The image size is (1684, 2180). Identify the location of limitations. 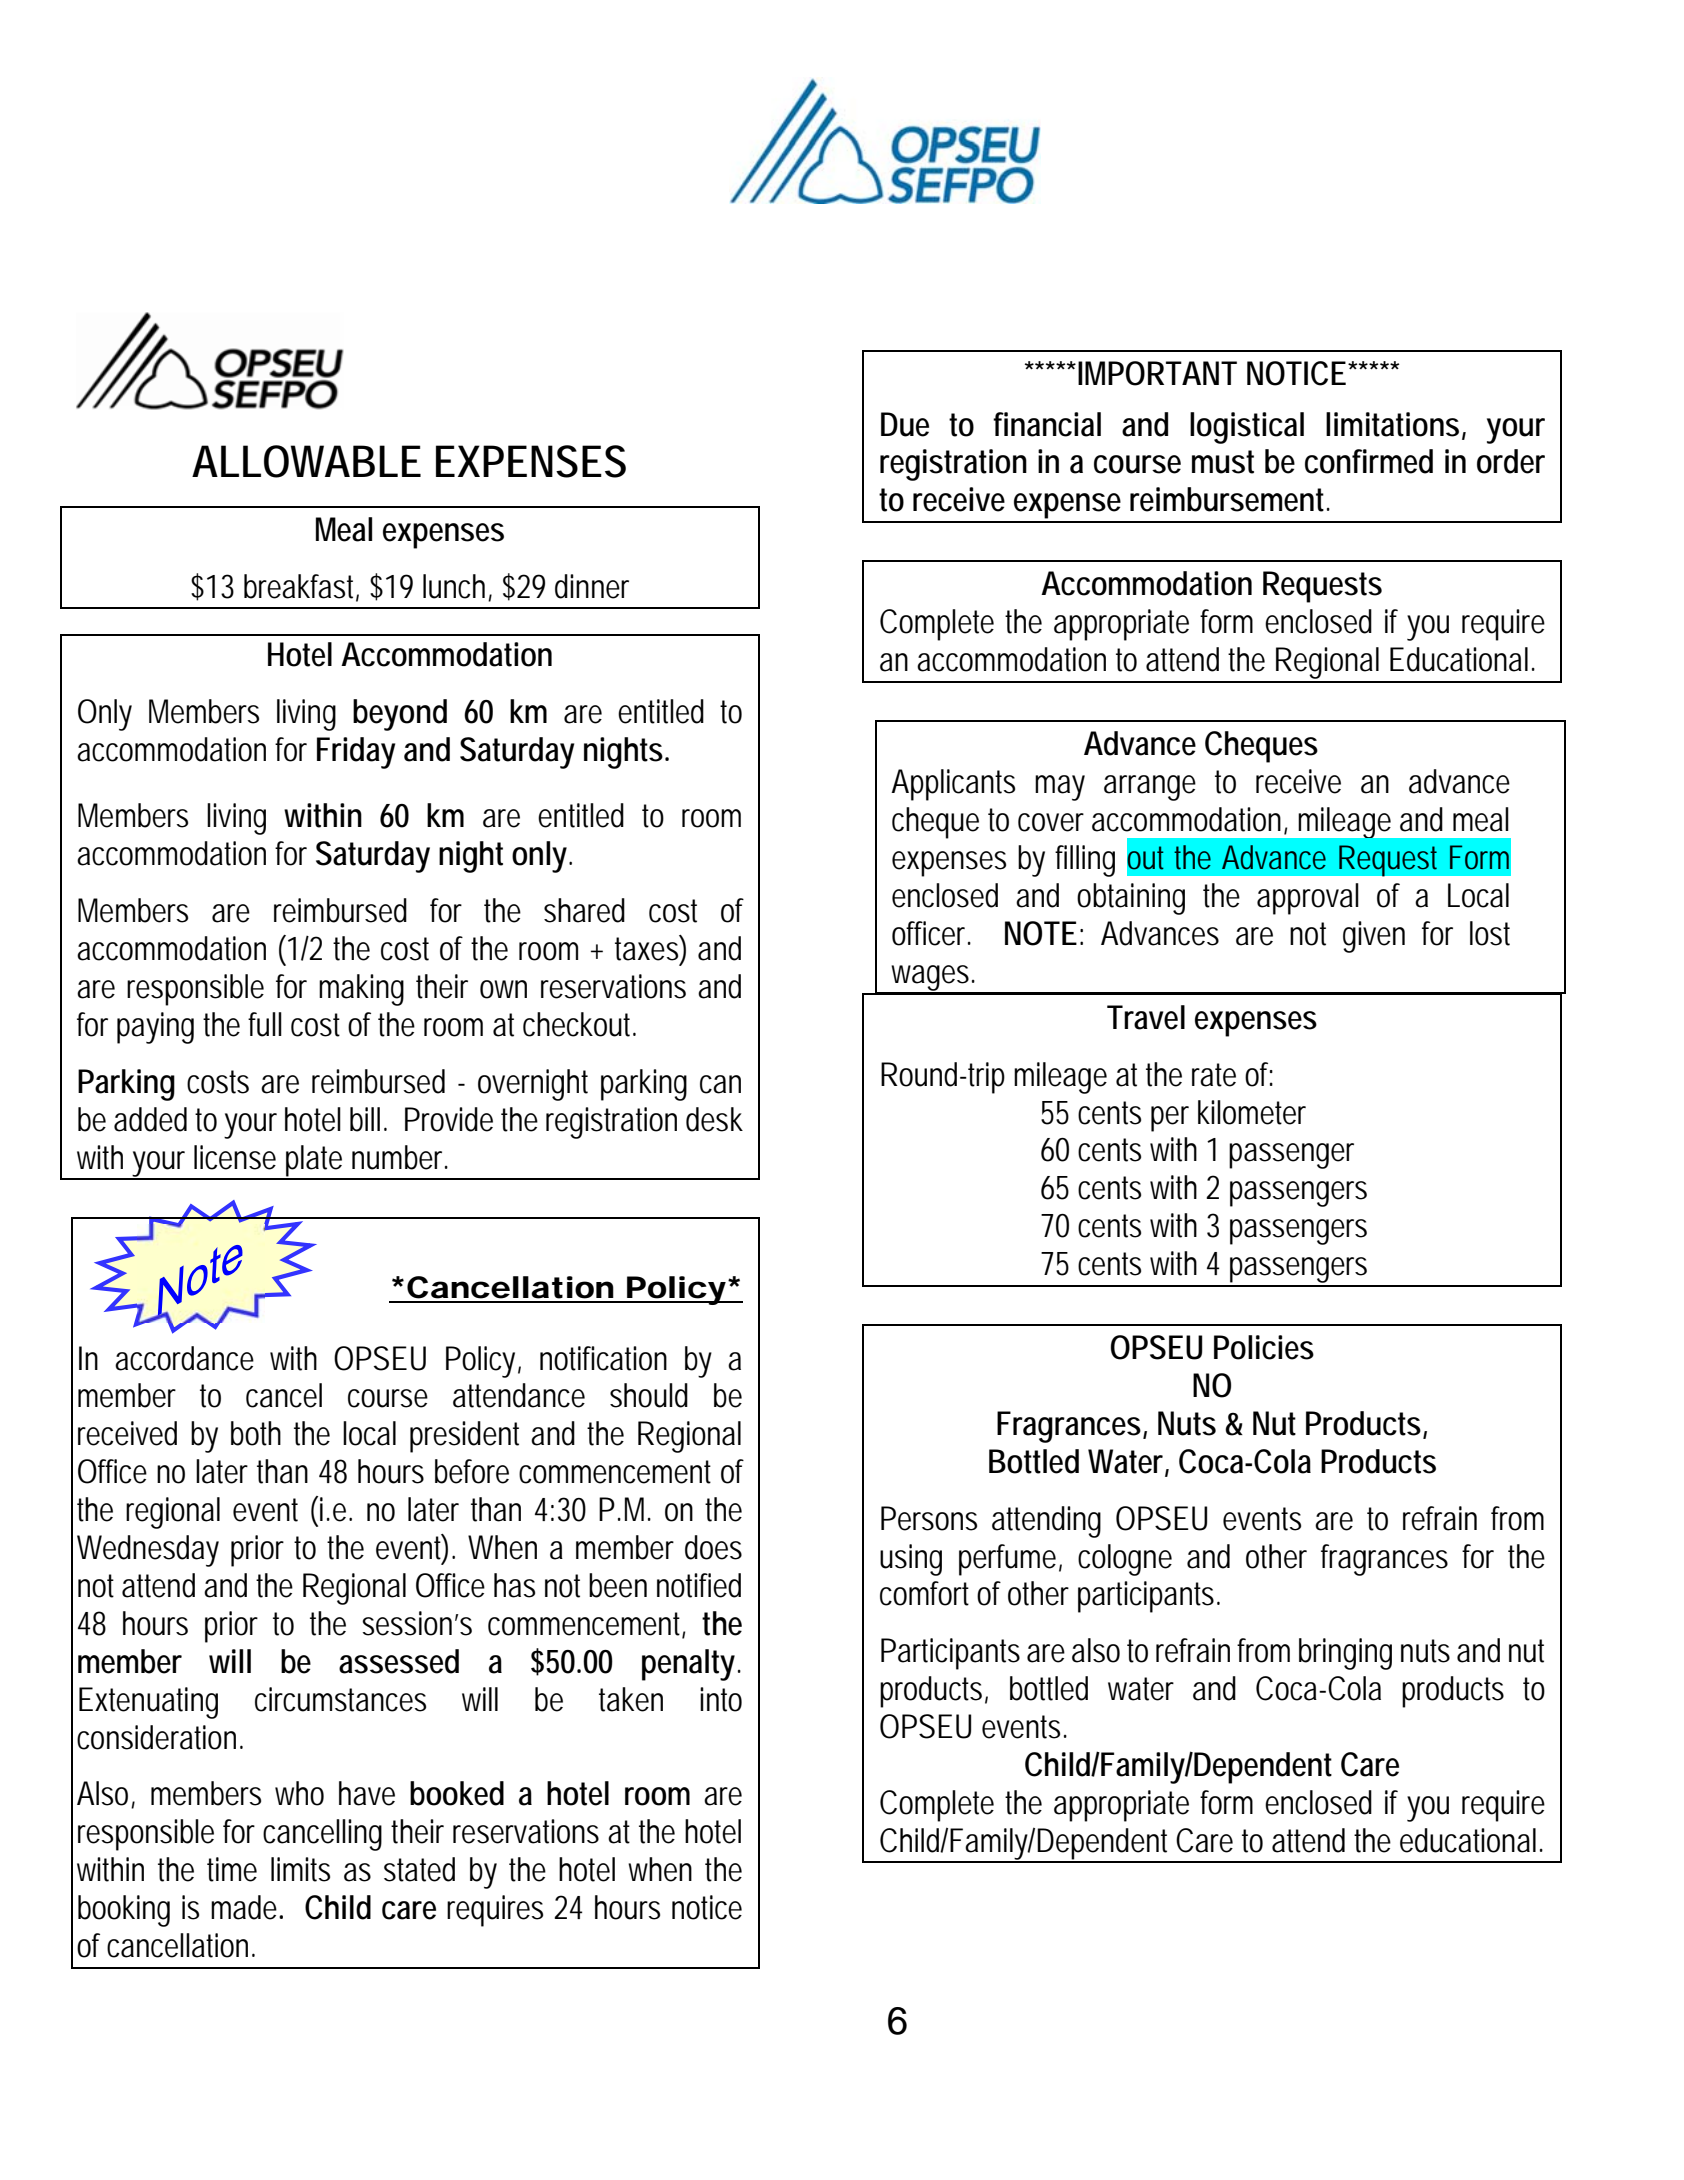
(1392, 424).
